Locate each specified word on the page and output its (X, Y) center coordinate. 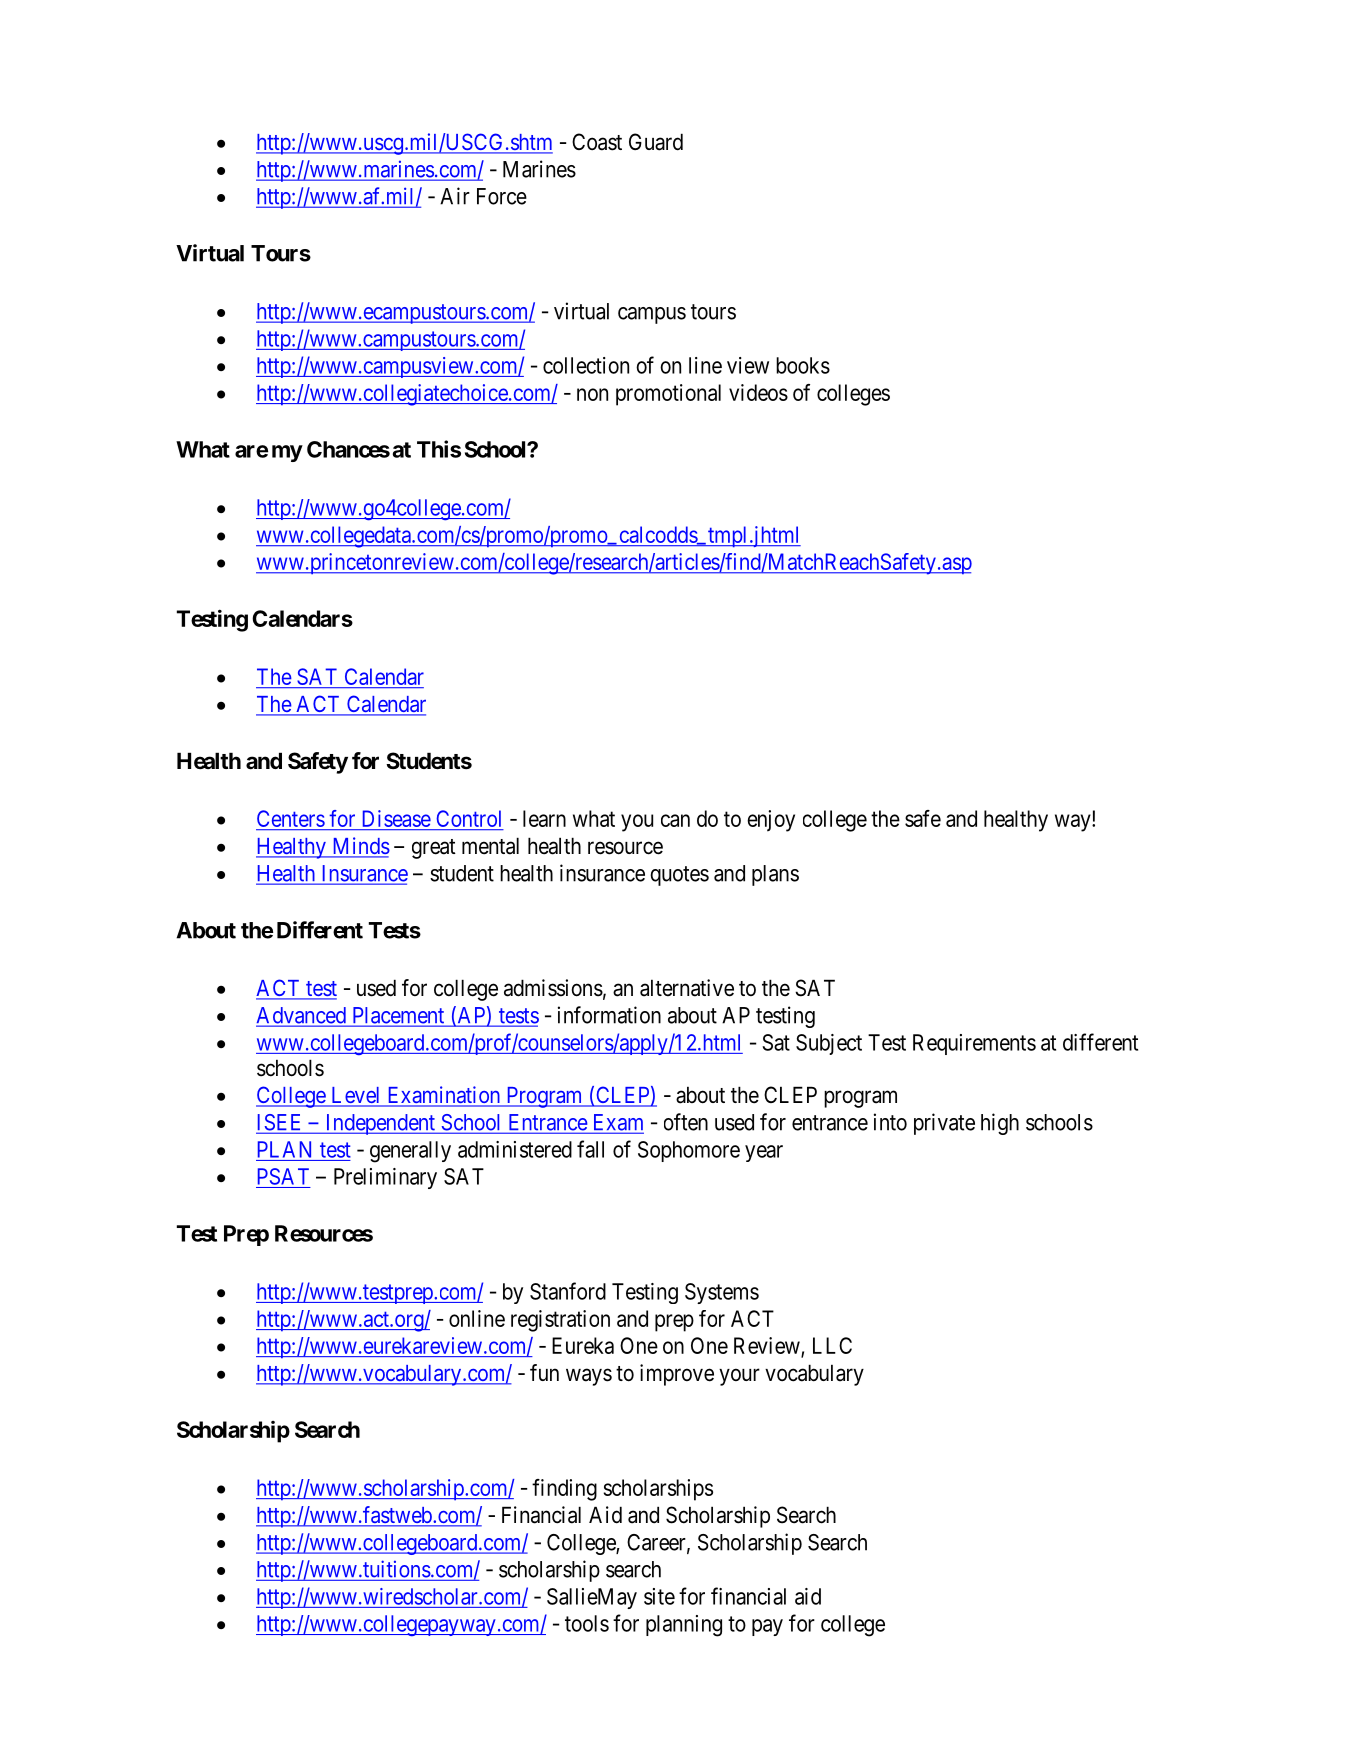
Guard (656, 142)
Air (455, 196)
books (803, 365)
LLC (832, 1345)
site (659, 1596)
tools (587, 1623)
